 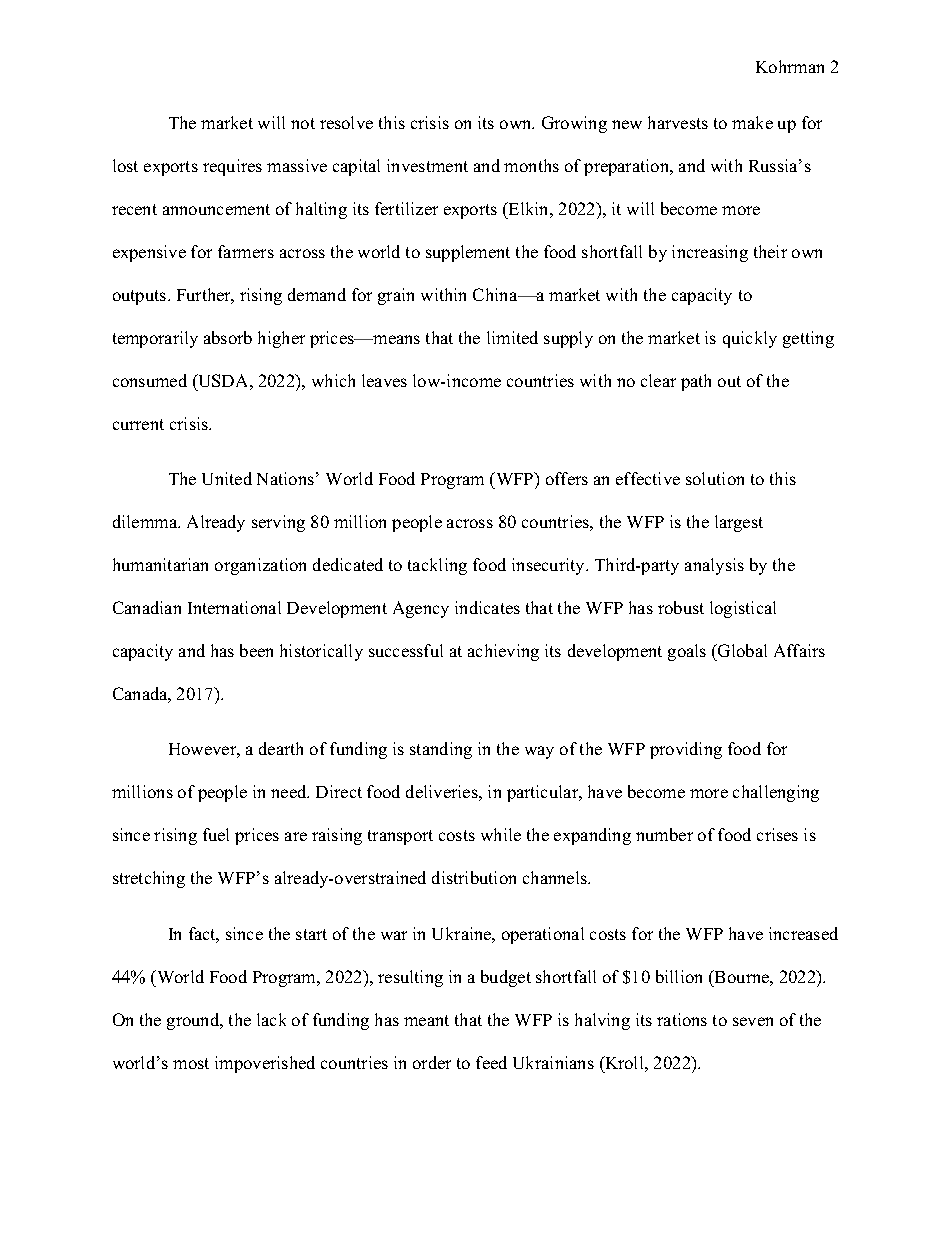 I want to click on make, so click(x=752, y=122).
